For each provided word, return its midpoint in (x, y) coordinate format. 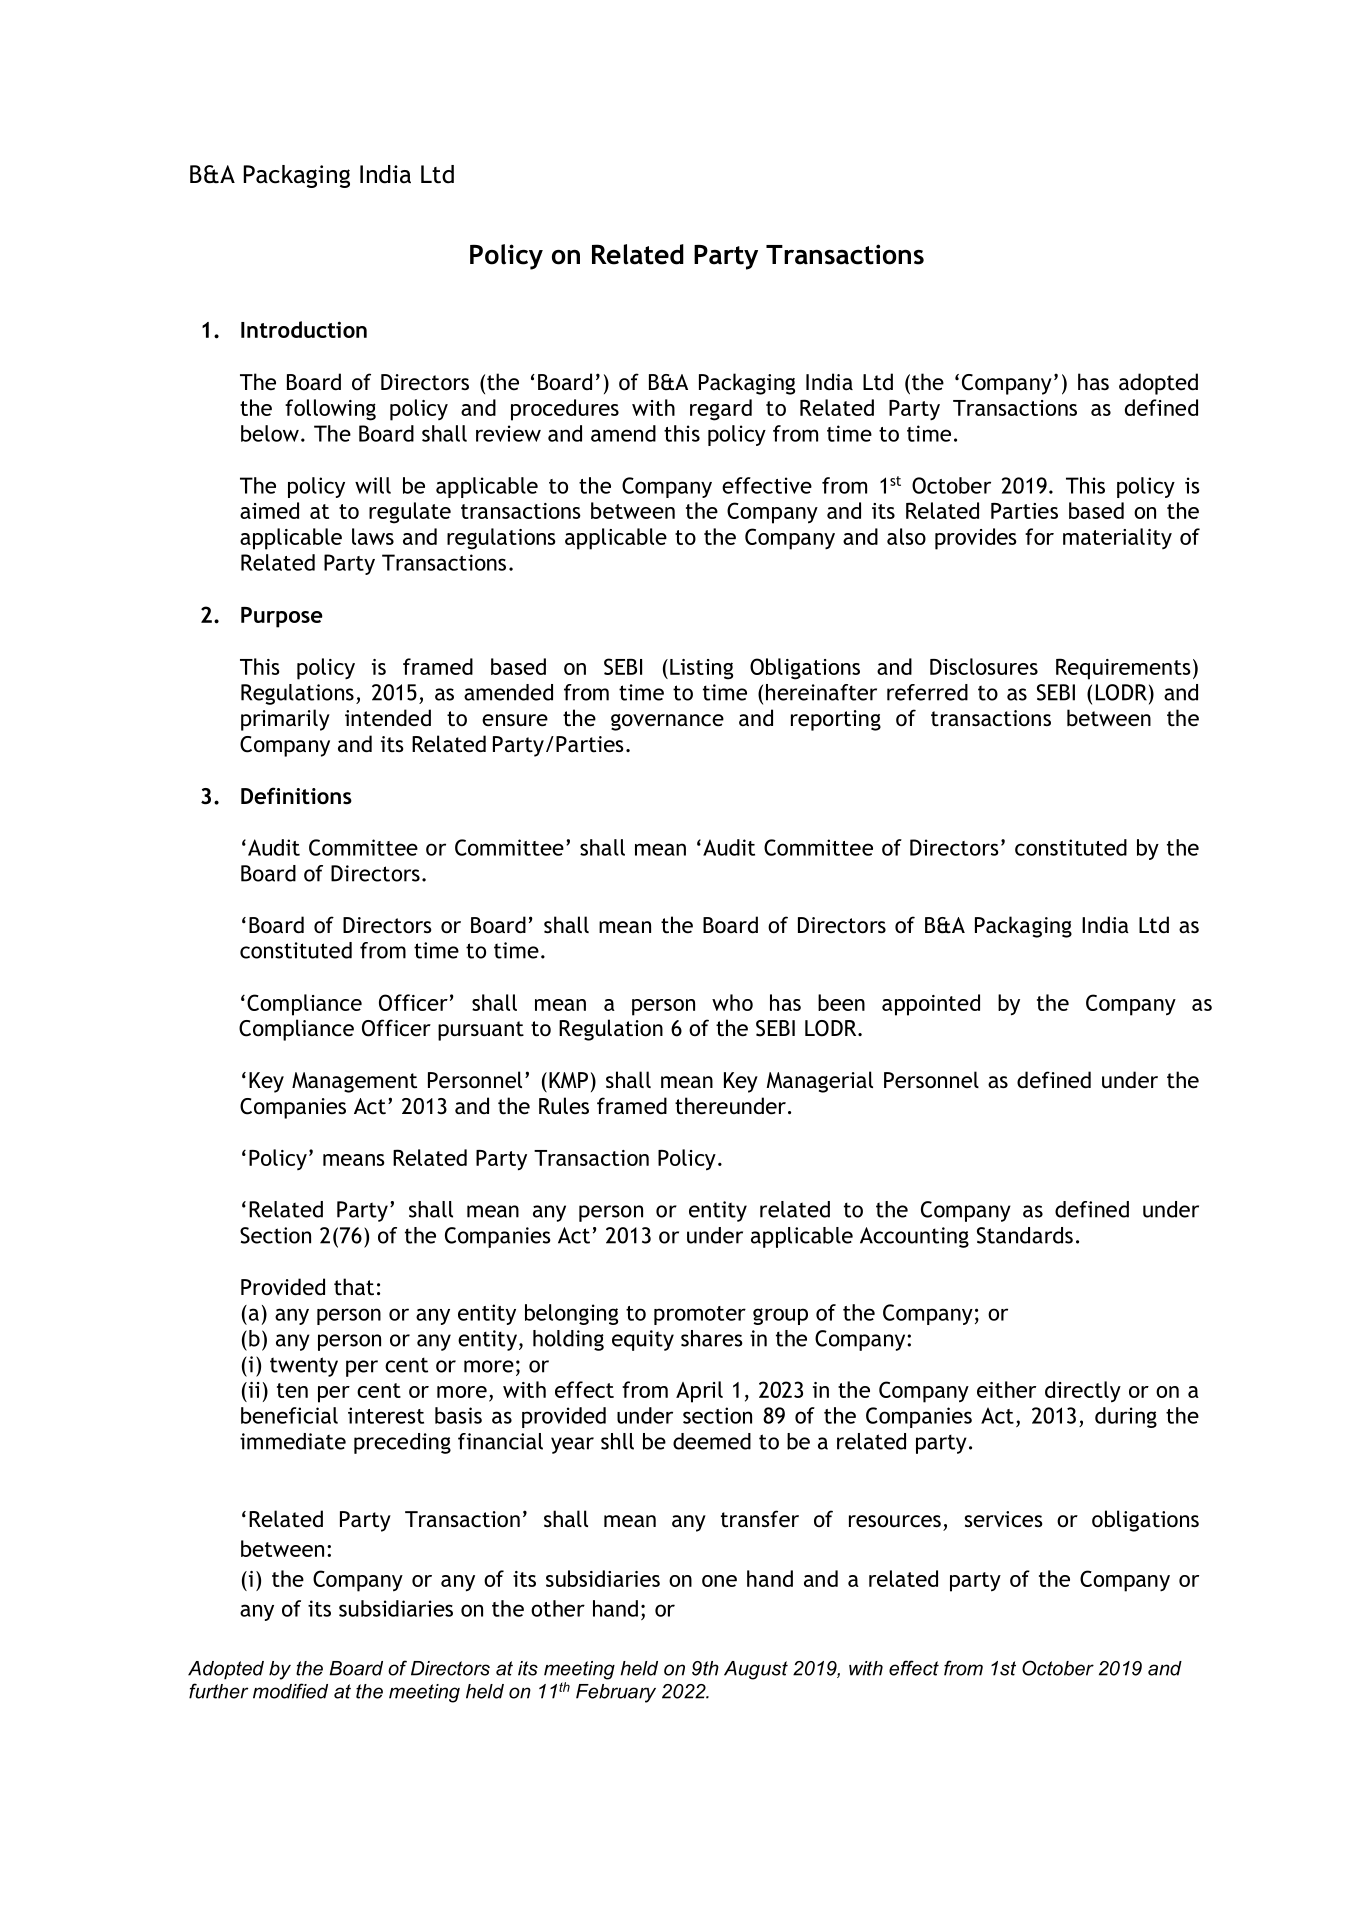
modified (290, 1691)
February (616, 1693)
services (1003, 1519)
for (1039, 536)
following (330, 410)
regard (721, 410)
